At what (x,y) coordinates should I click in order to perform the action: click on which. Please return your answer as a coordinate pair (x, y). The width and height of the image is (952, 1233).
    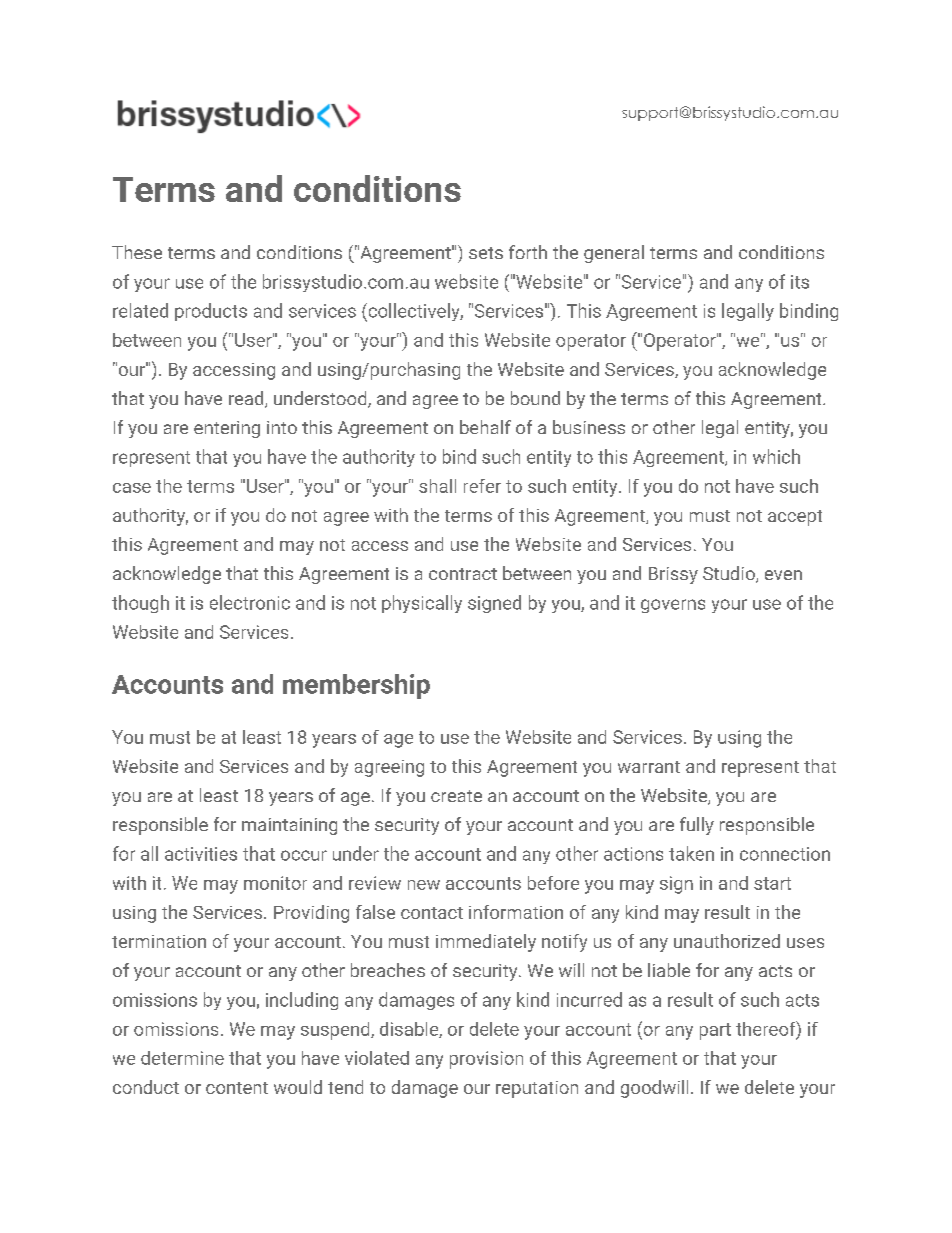
    Looking at the image, I should click on (776, 456).
